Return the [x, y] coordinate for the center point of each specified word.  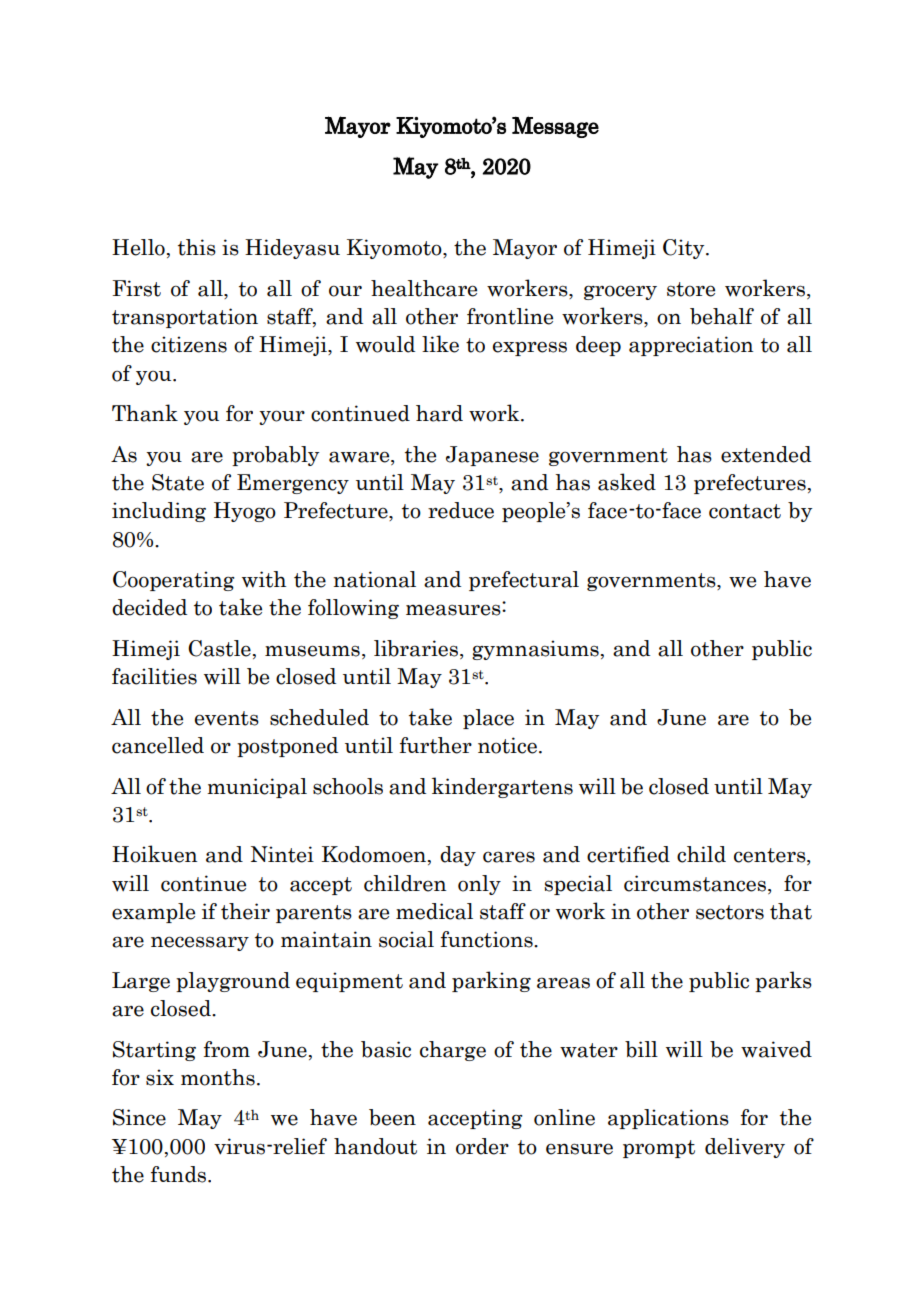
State [178, 482]
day [458, 856]
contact [745, 511]
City [685, 249]
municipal [257, 788]
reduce [461, 510]
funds [180, 1174]
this [197, 247]
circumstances [695, 883]
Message [555, 127]
